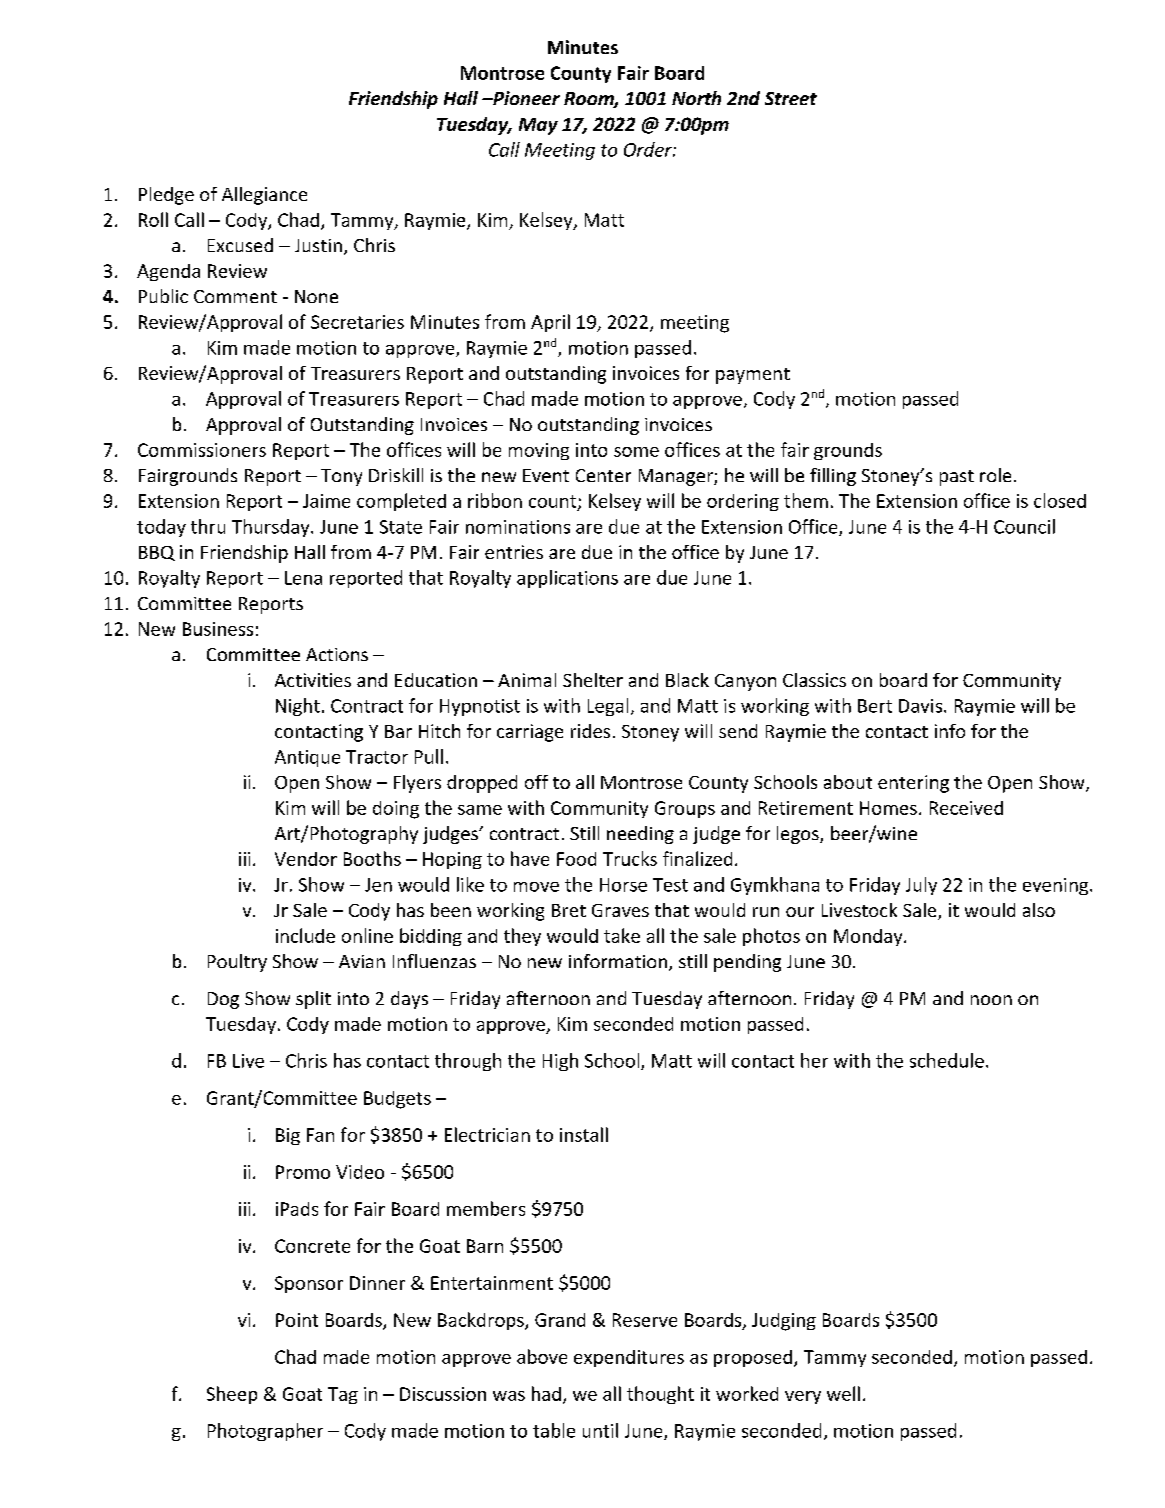 Image resolution: width=1165 pixels, height=1508 pixels. I want to click on Street, so click(791, 98).
